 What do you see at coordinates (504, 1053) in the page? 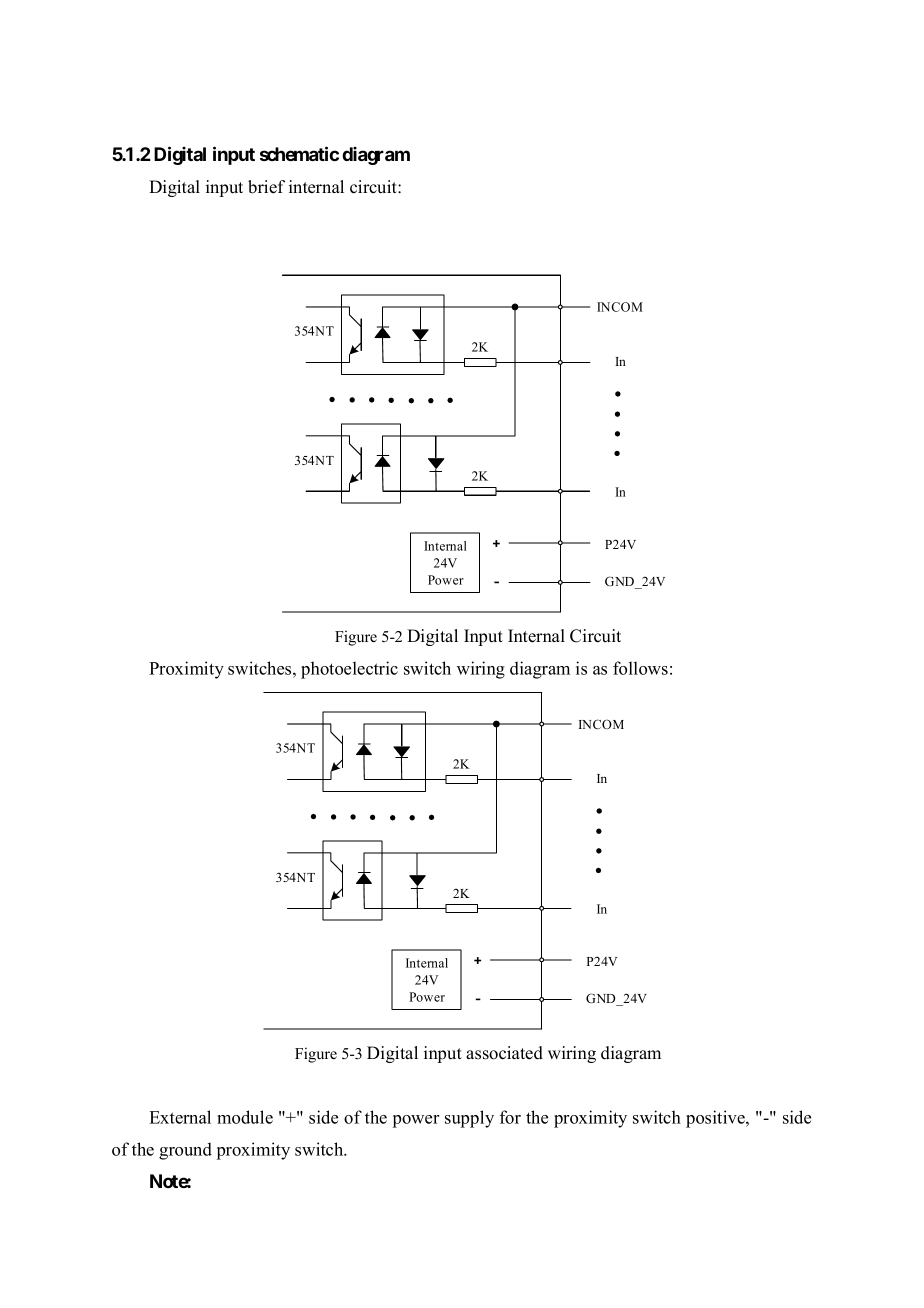
I see `associated` at bounding box center [504, 1053].
